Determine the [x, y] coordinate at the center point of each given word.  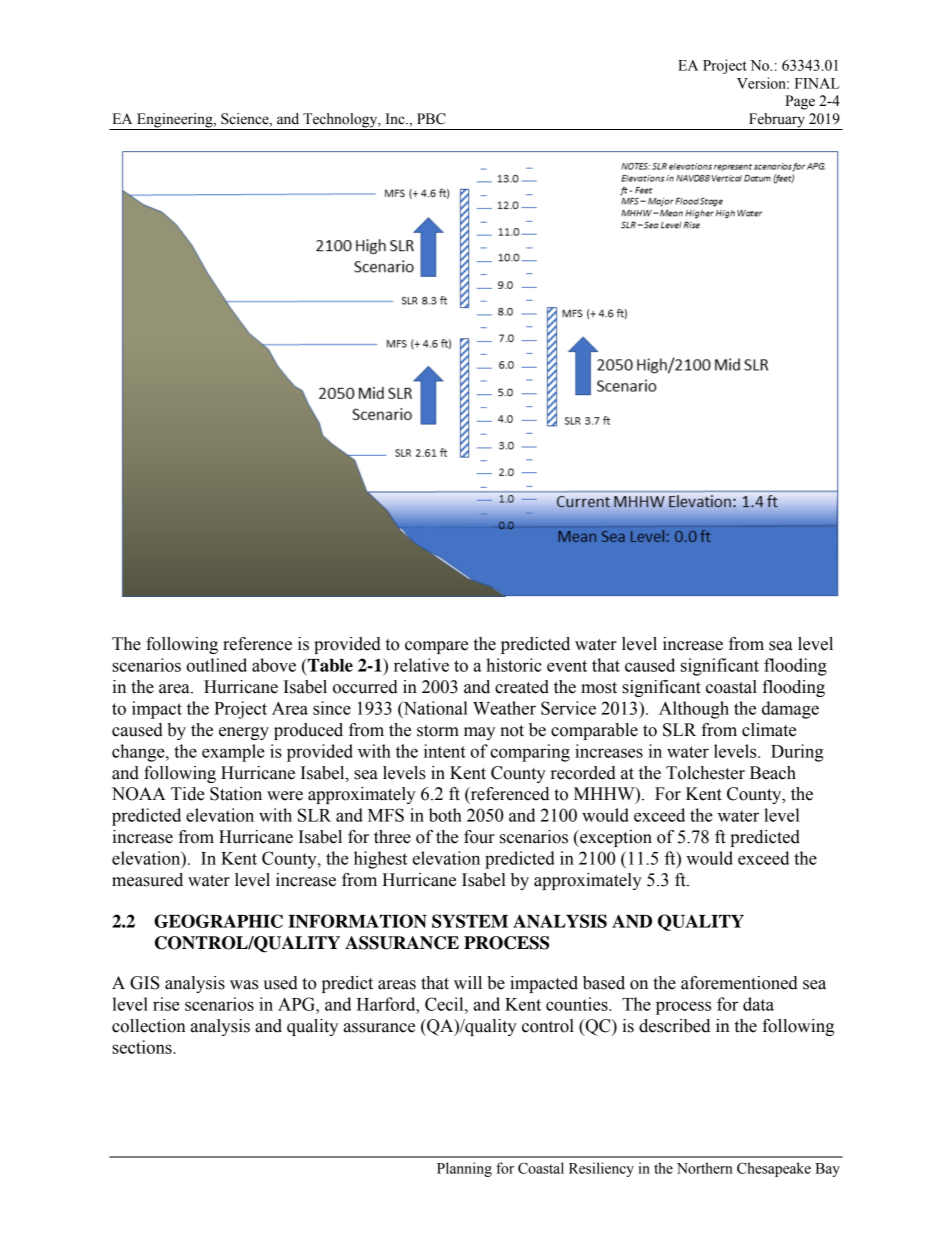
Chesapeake [774, 1169]
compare [436, 647]
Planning [464, 1169]
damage [790, 710]
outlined [216, 665]
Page [800, 102]
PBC [431, 119]
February [777, 121]
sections [143, 1047]
